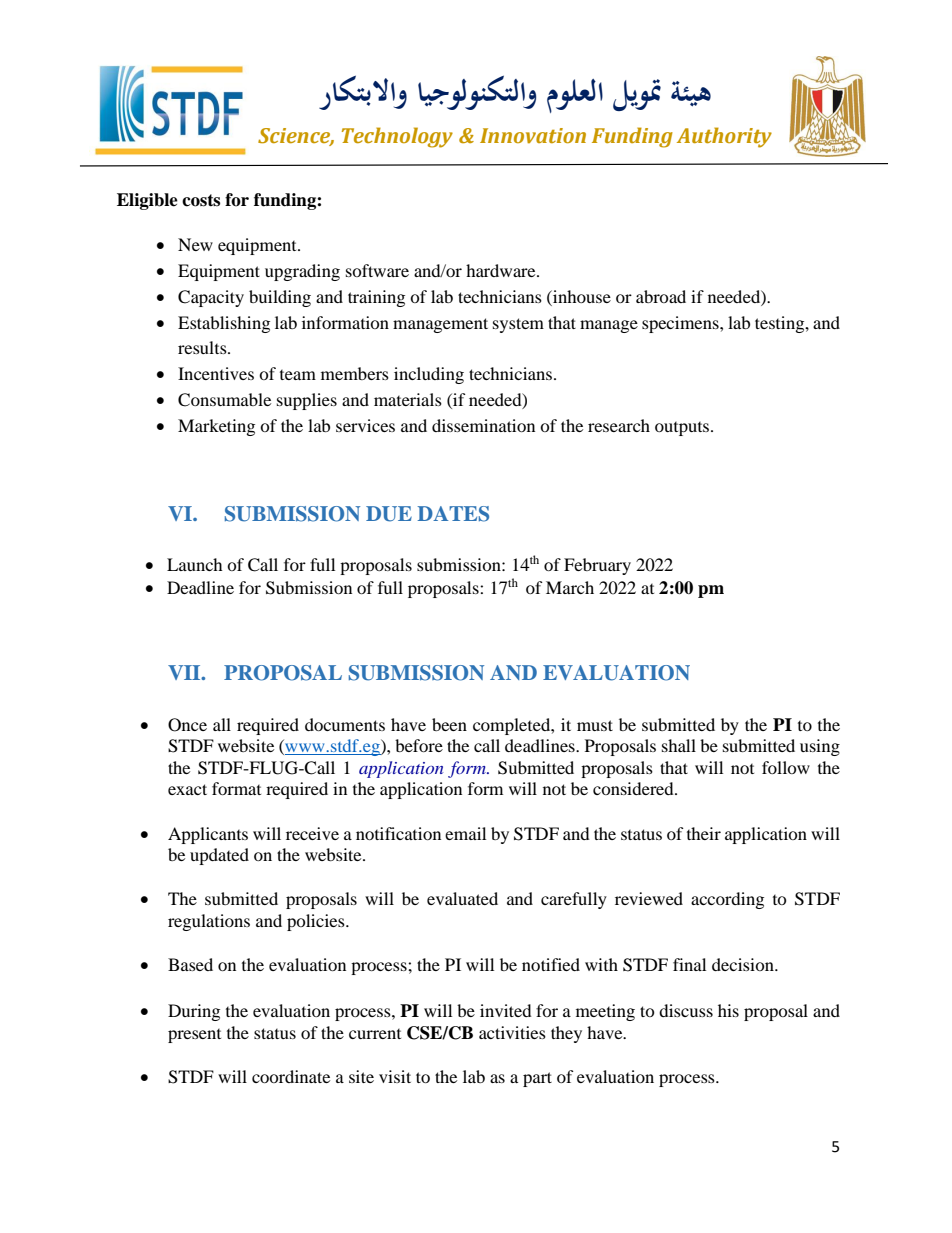 This document has height=1233, width=952. Describe the element at coordinates (597, 566) in the document. I see `February` at that location.
